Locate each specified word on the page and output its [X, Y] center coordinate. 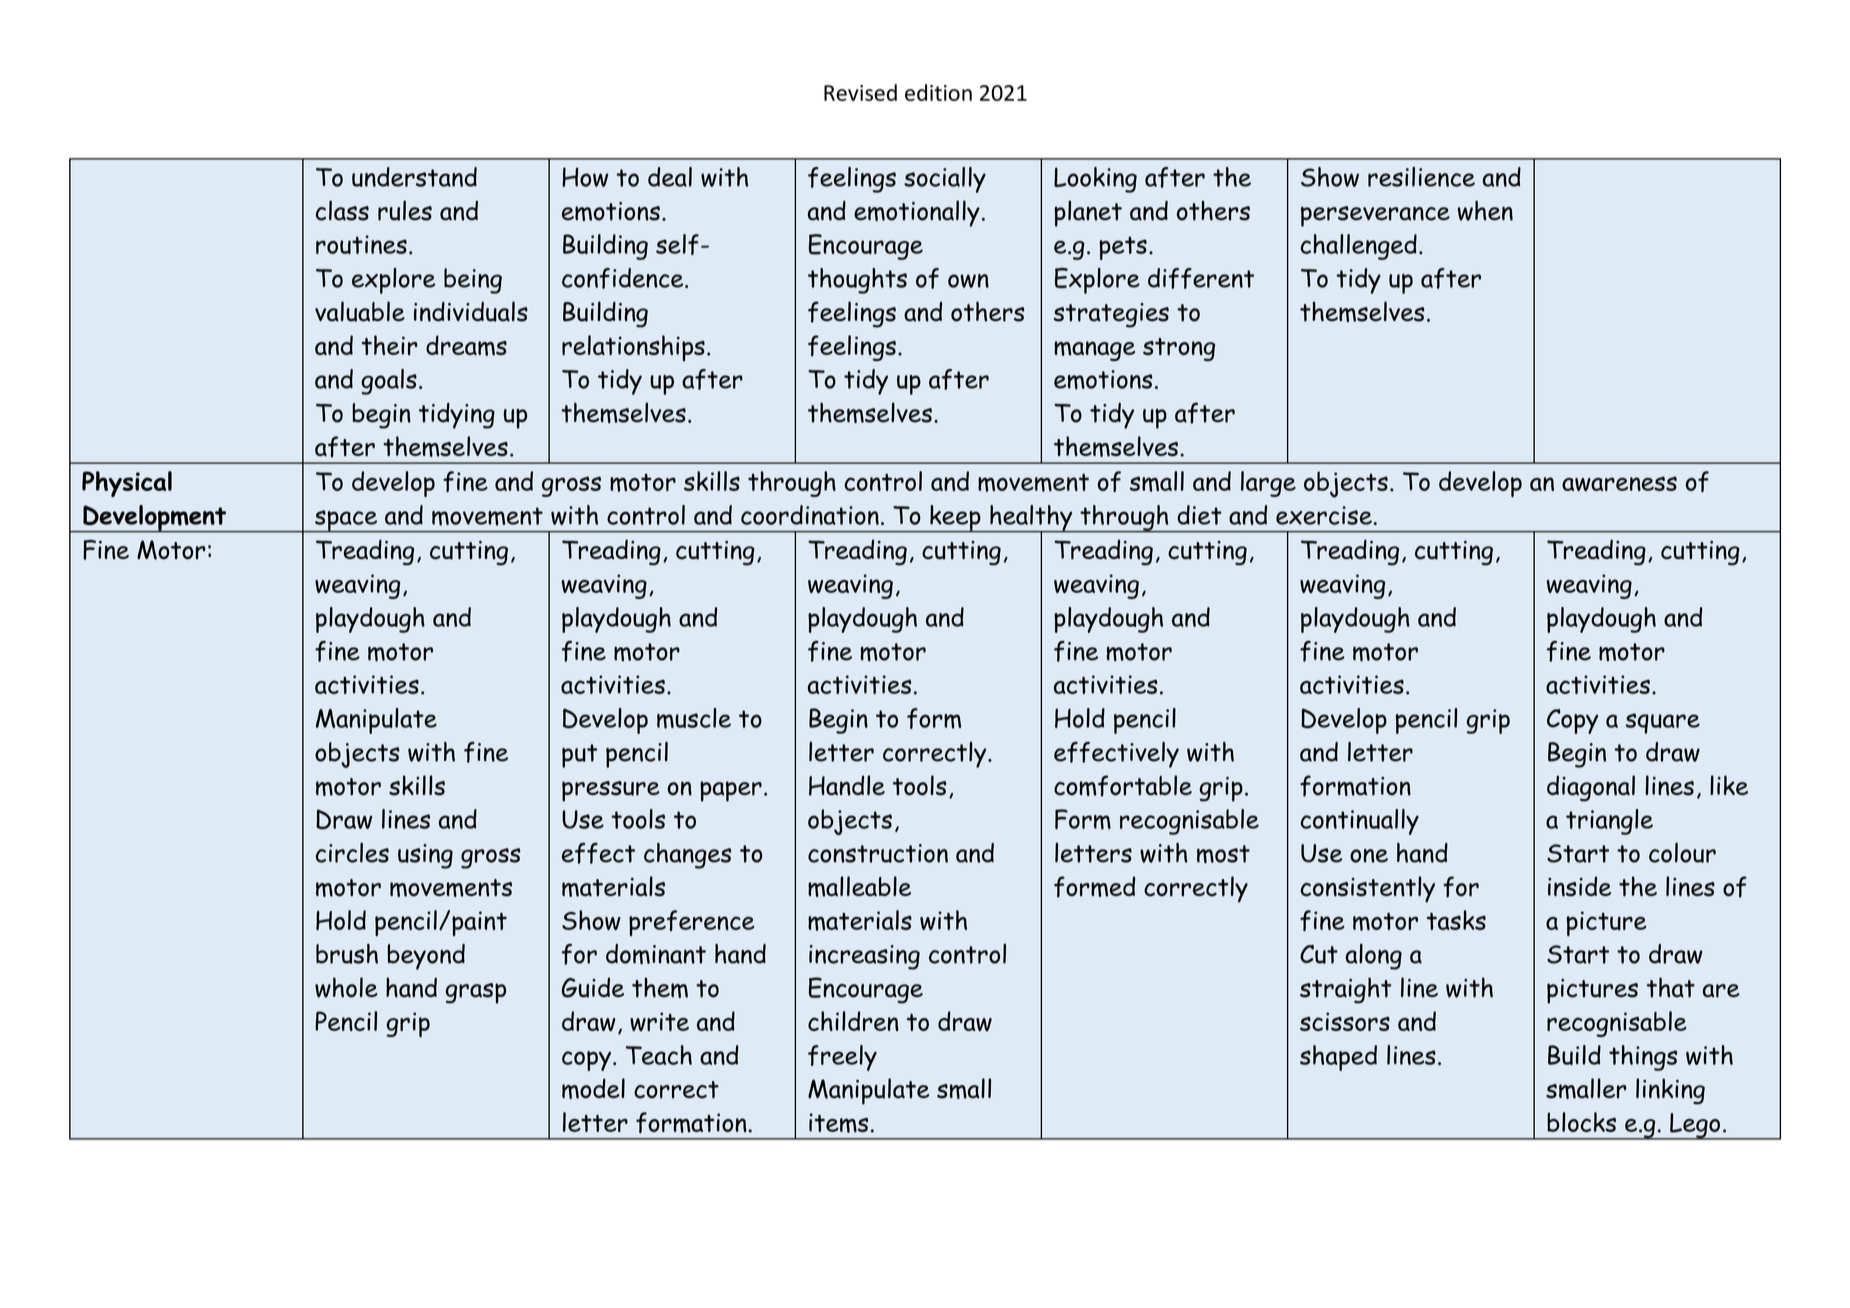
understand [414, 177]
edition [938, 92]
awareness [1619, 483]
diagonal [1591, 788]
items [838, 1123]
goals [389, 382]
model [593, 1088]
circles [352, 852]
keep [955, 519]
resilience [1421, 177]
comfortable [1123, 786]
